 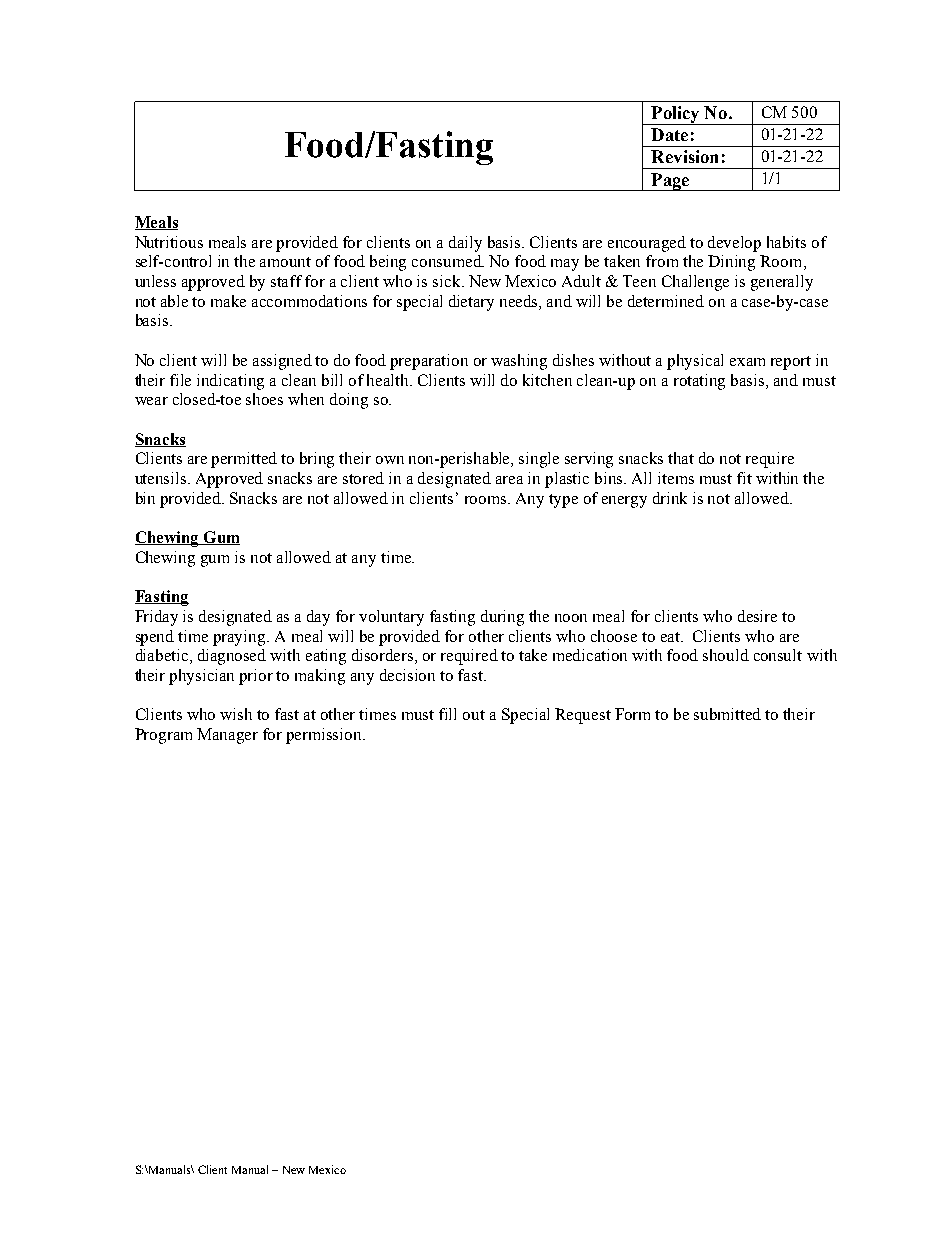 I want to click on utensils, so click(x=162, y=478).
